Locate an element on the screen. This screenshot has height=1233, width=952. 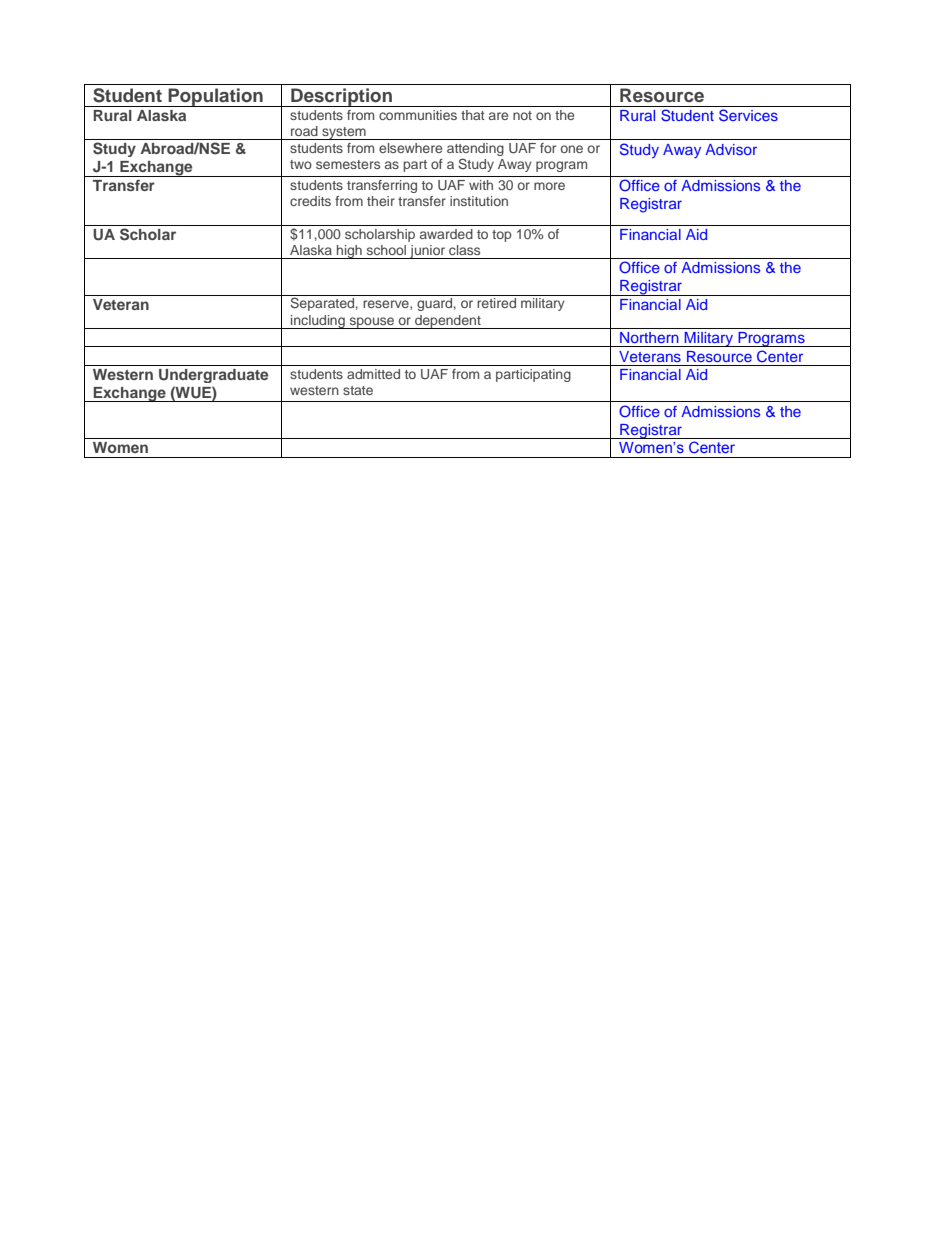
institution is located at coordinates (479, 201).
